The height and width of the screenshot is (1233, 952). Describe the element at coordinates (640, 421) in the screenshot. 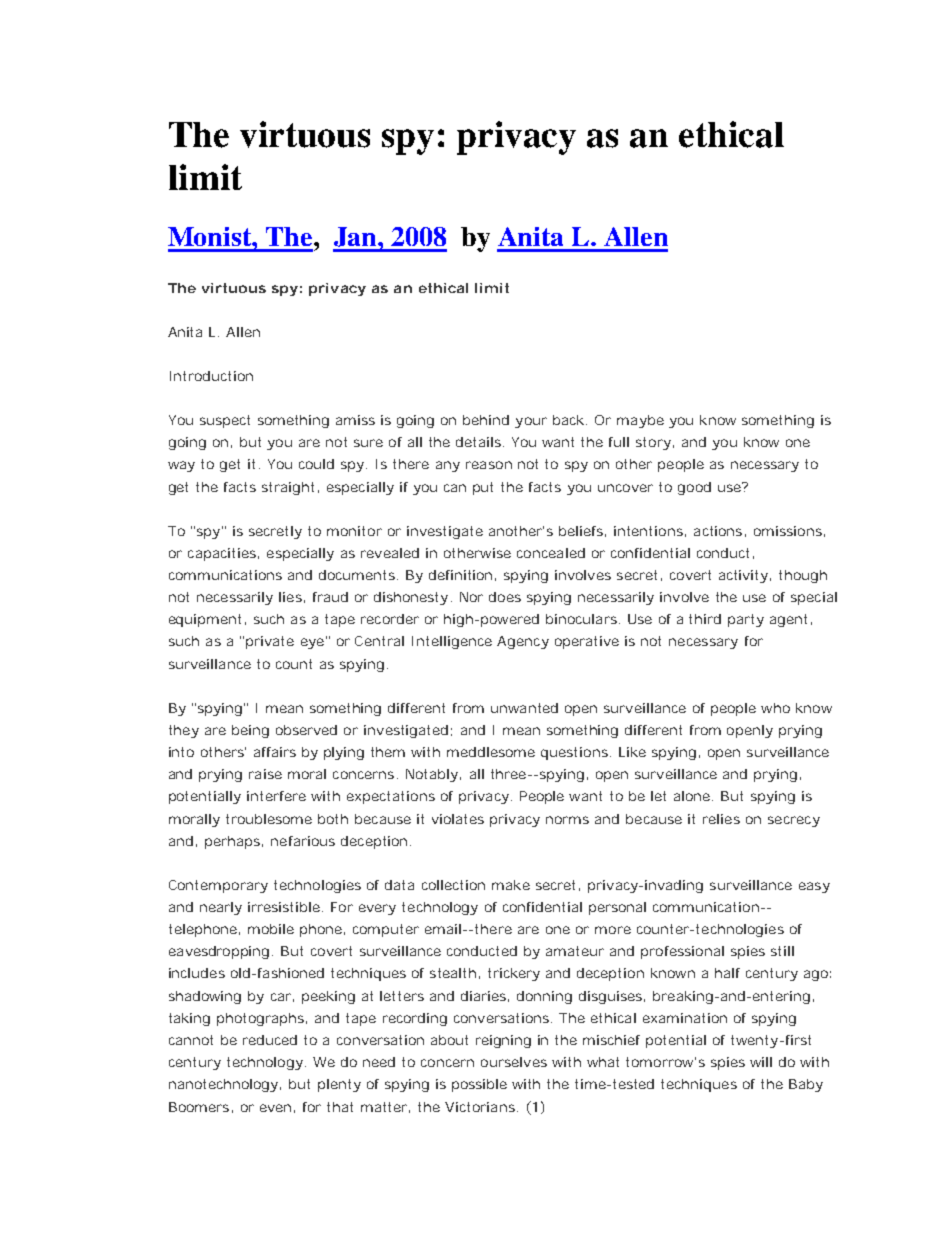

I see `maybe` at that location.
